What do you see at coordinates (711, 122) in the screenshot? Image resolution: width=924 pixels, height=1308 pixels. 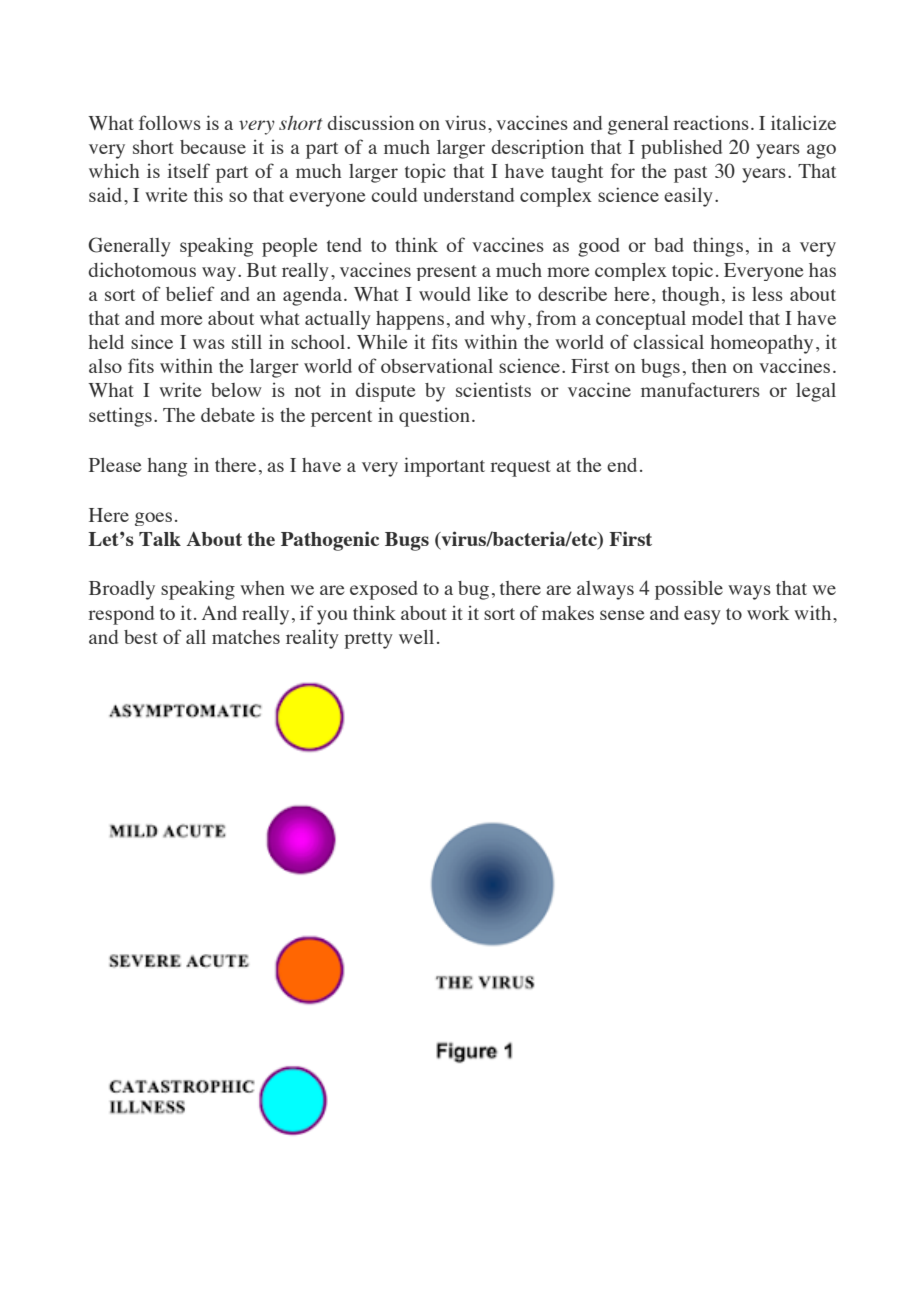 I see `reactions` at bounding box center [711, 122].
